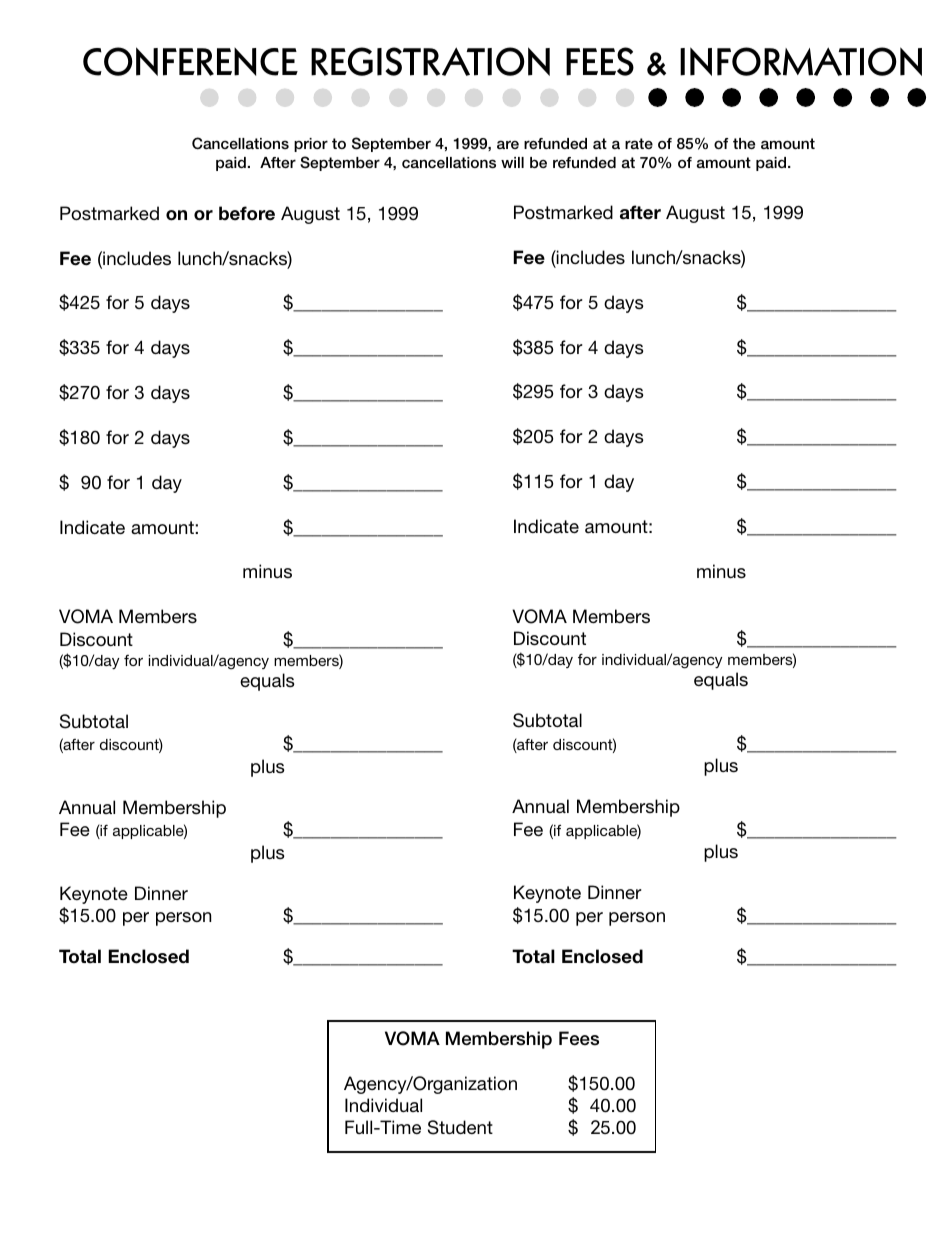  I want to click on prior, so click(311, 145).
